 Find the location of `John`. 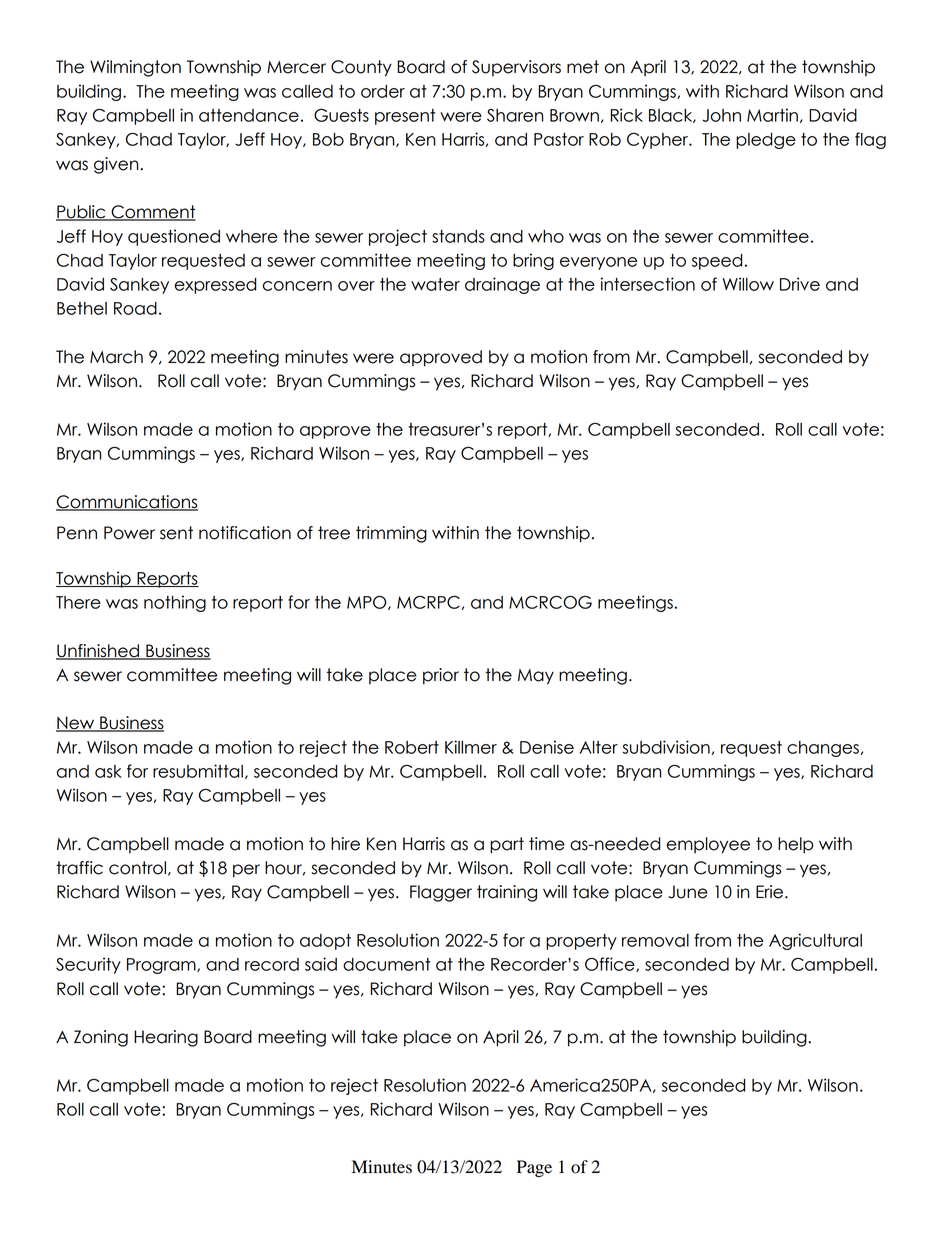

John is located at coordinates (721, 115).
